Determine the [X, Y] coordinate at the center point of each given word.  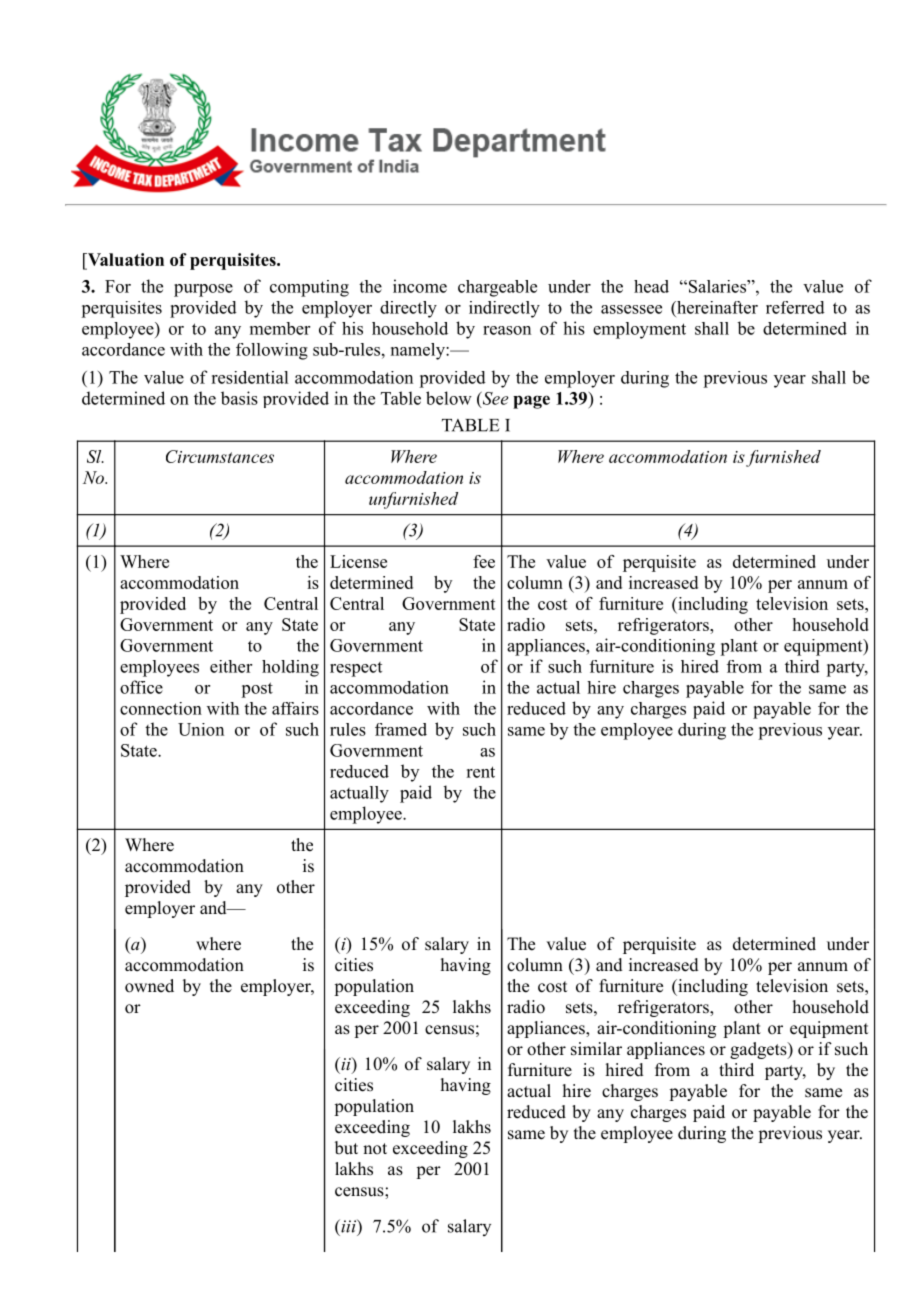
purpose [203, 290]
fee [484, 561]
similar [596, 1049]
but [346, 1148]
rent [480, 772]
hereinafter [716, 307]
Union [201, 729]
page [531, 402]
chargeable [497, 288]
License [358, 561]
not [375, 1149]
